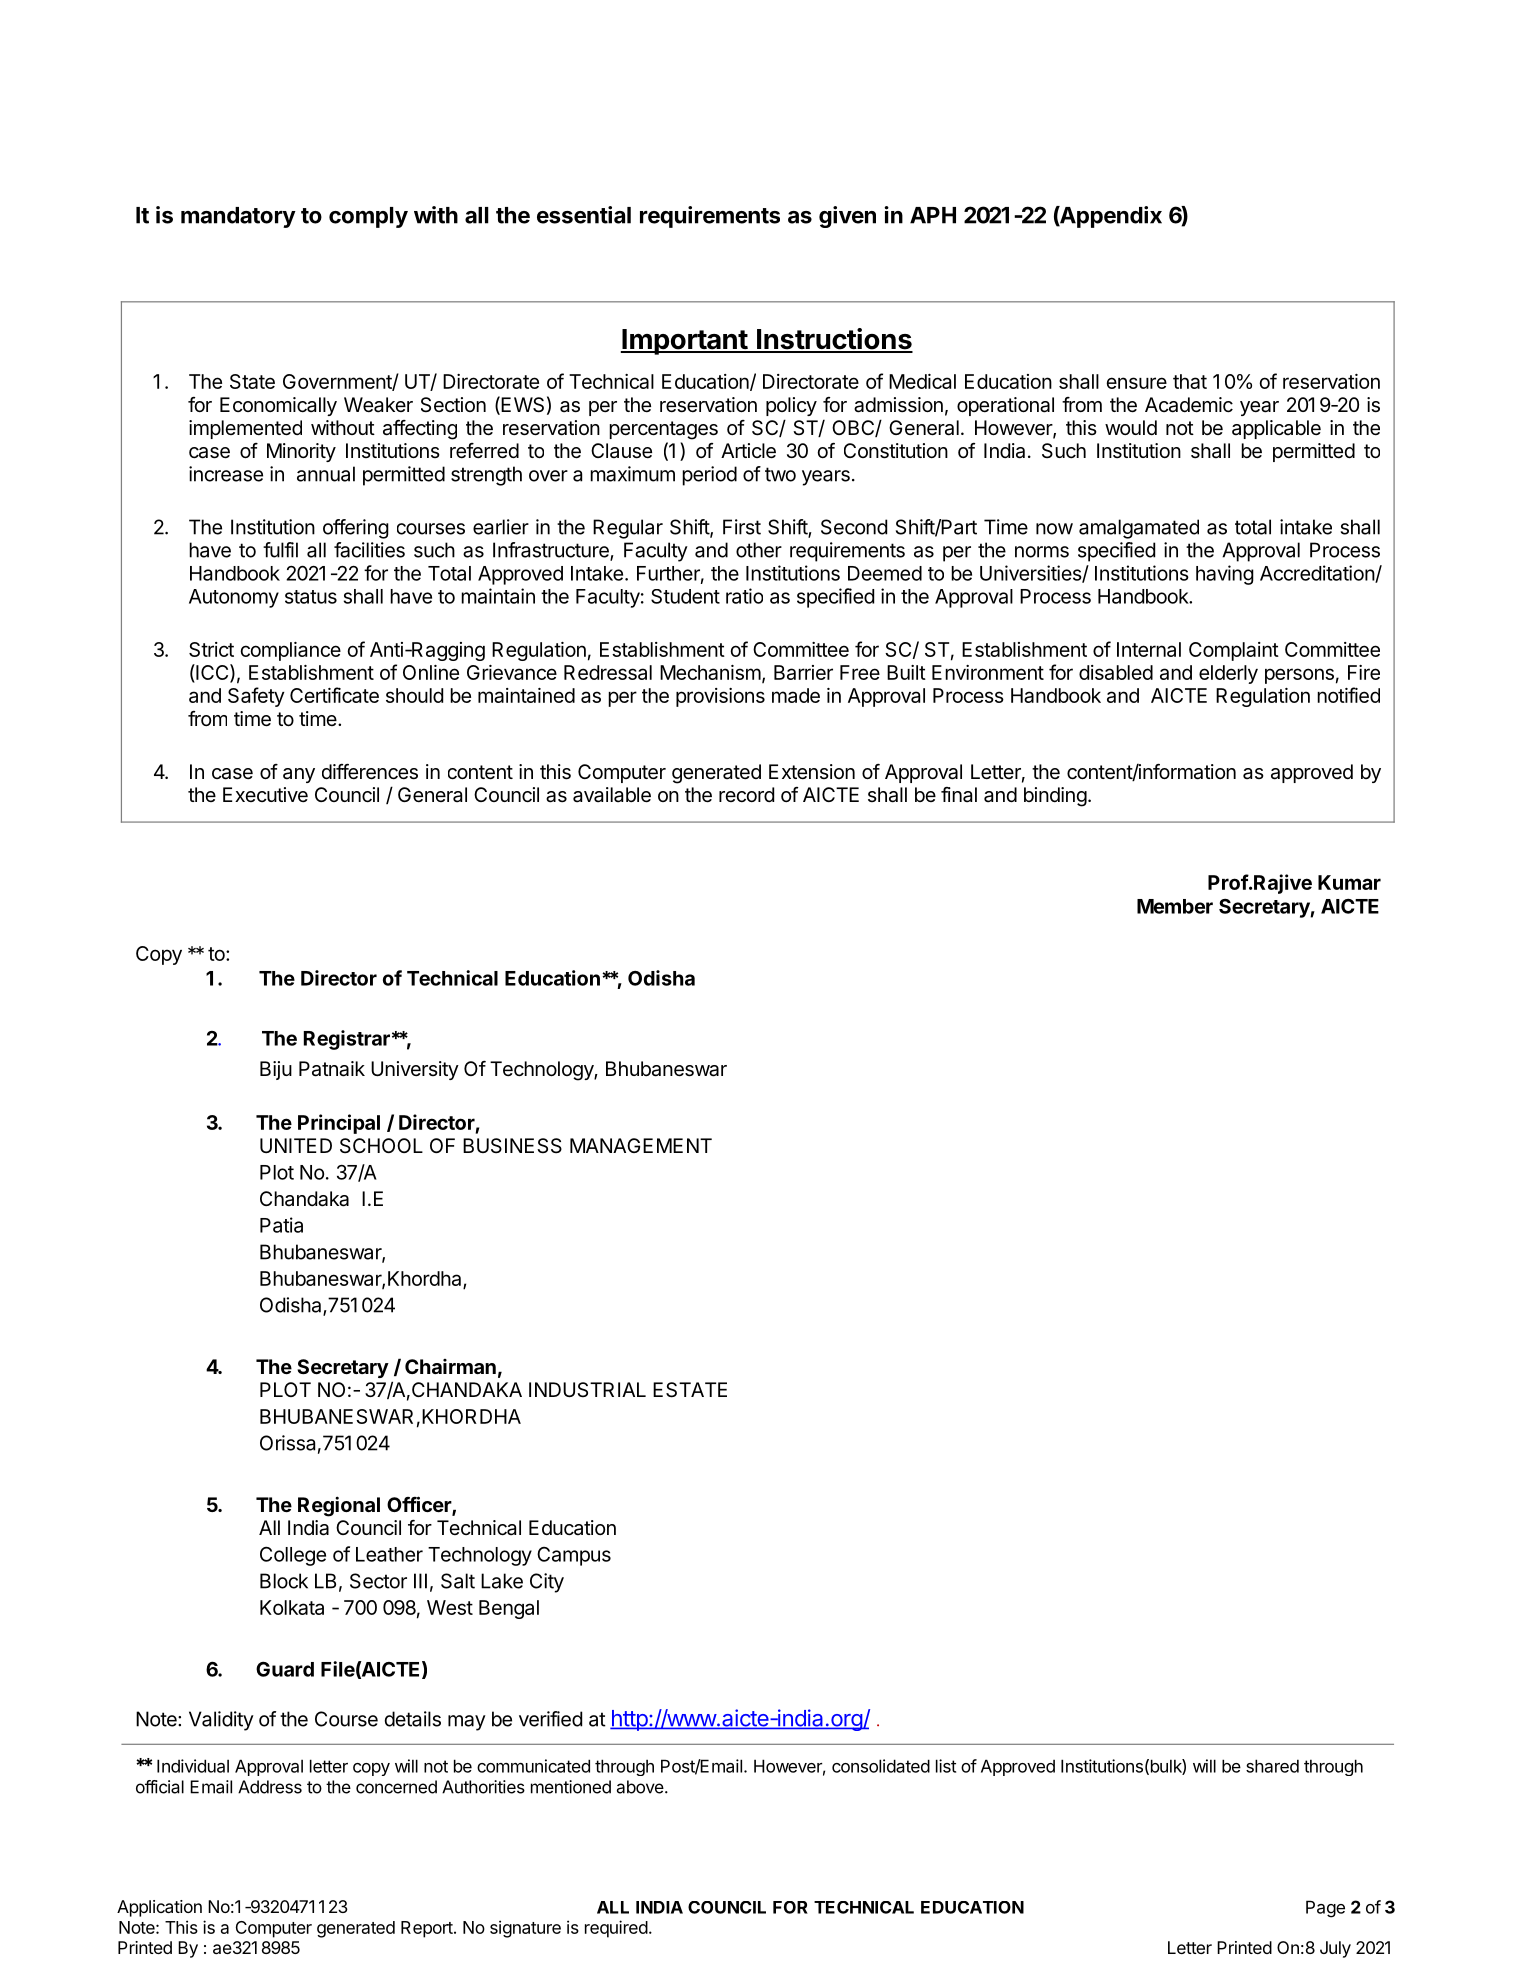 The image size is (1529, 1978). Describe the element at coordinates (427, 1929) in the screenshot. I see `Report` at that location.
